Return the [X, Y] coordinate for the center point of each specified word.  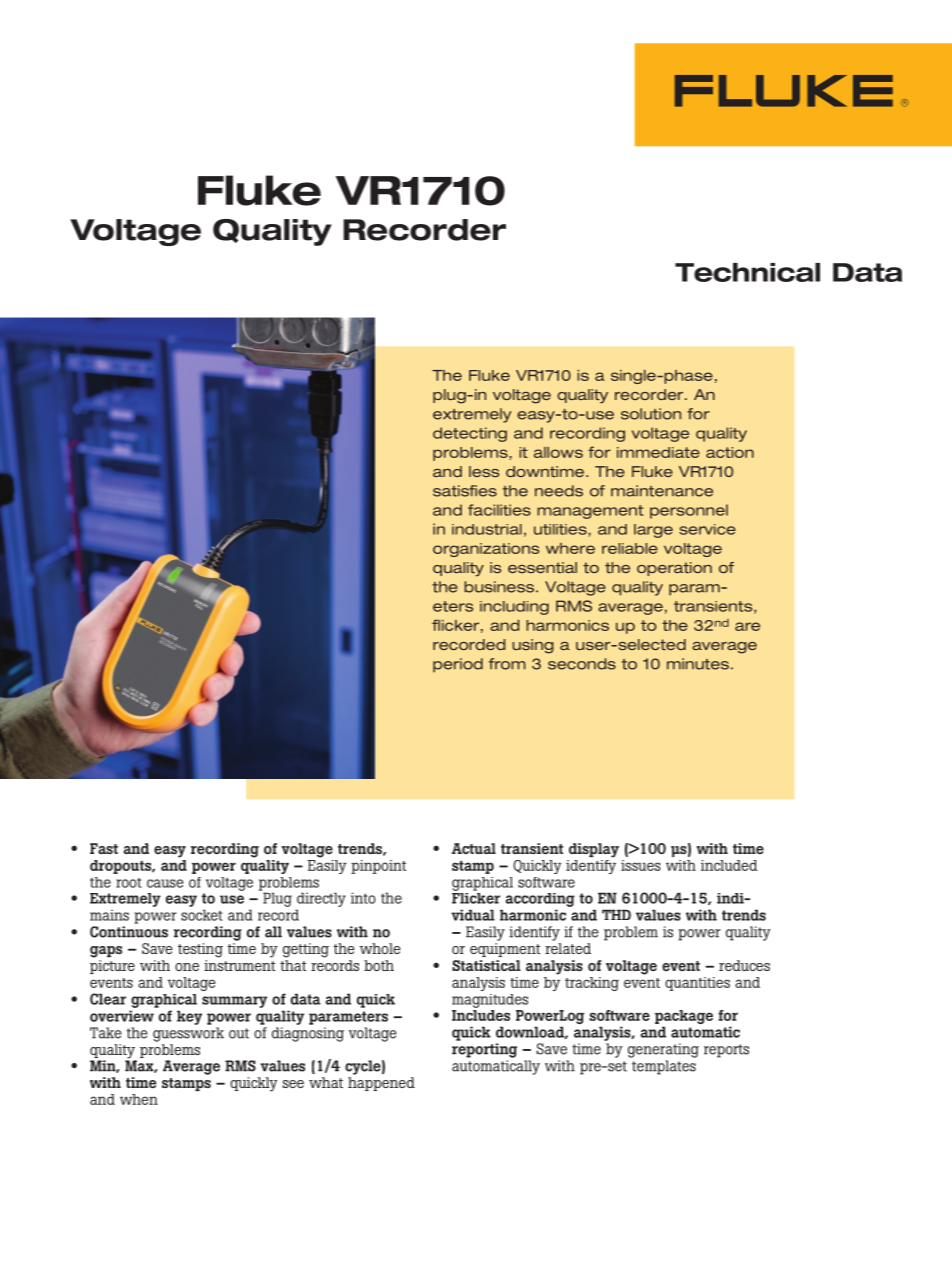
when [139, 1099]
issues [641, 865]
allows [558, 452]
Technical [747, 272]
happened [381, 1084]
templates [664, 1067]
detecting [470, 434]
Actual [474, 848]
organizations [486, 550]
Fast [104, 848]
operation [674, 569]
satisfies [465, 491]
